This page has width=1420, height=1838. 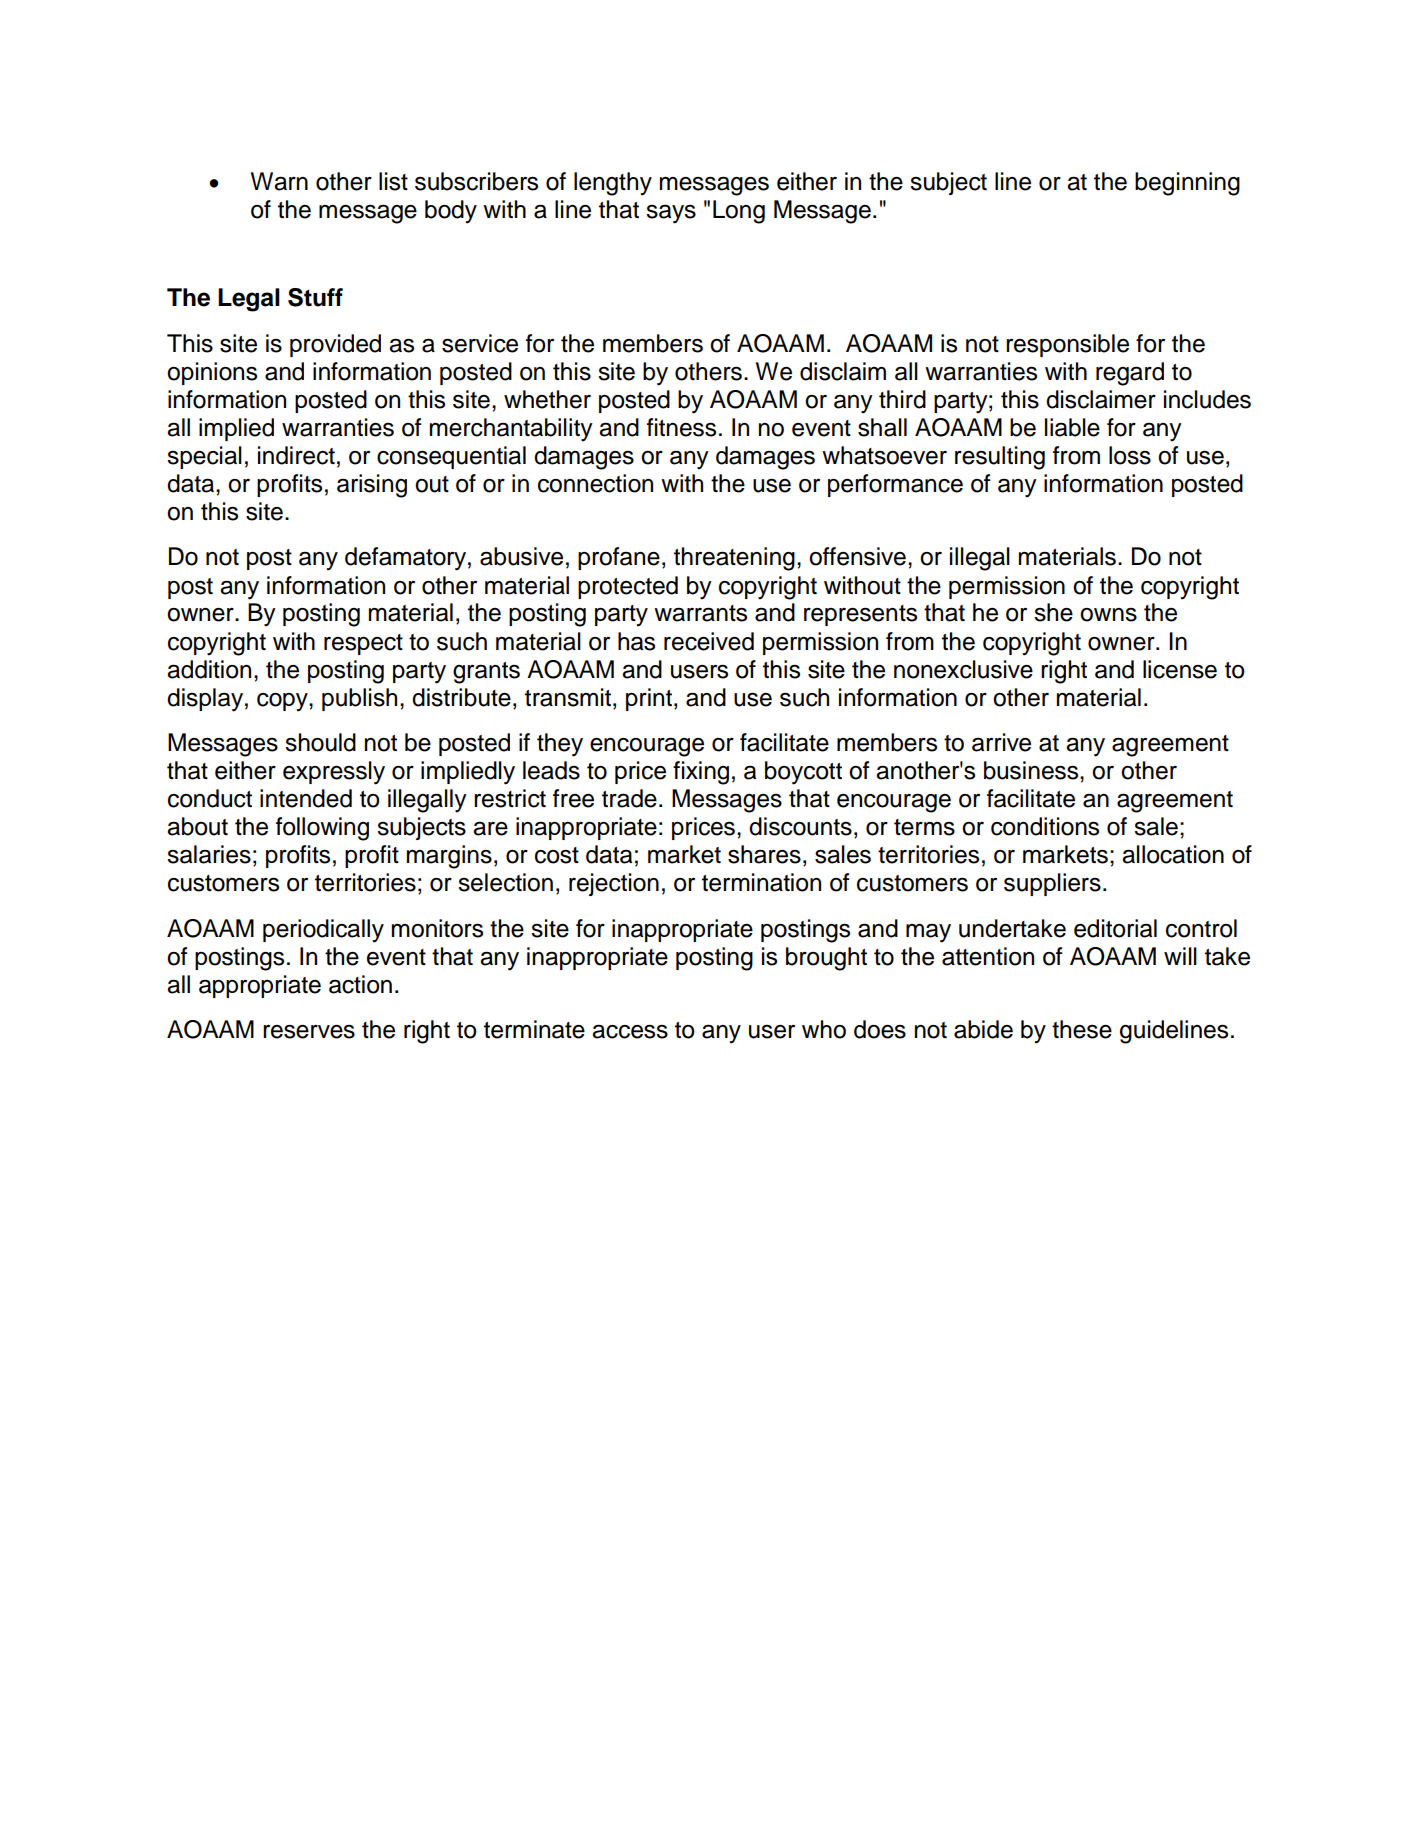 What do you see at coordinates (1045, 826) in the page?
I see `conditions` at bounding box center [1045, 826].
